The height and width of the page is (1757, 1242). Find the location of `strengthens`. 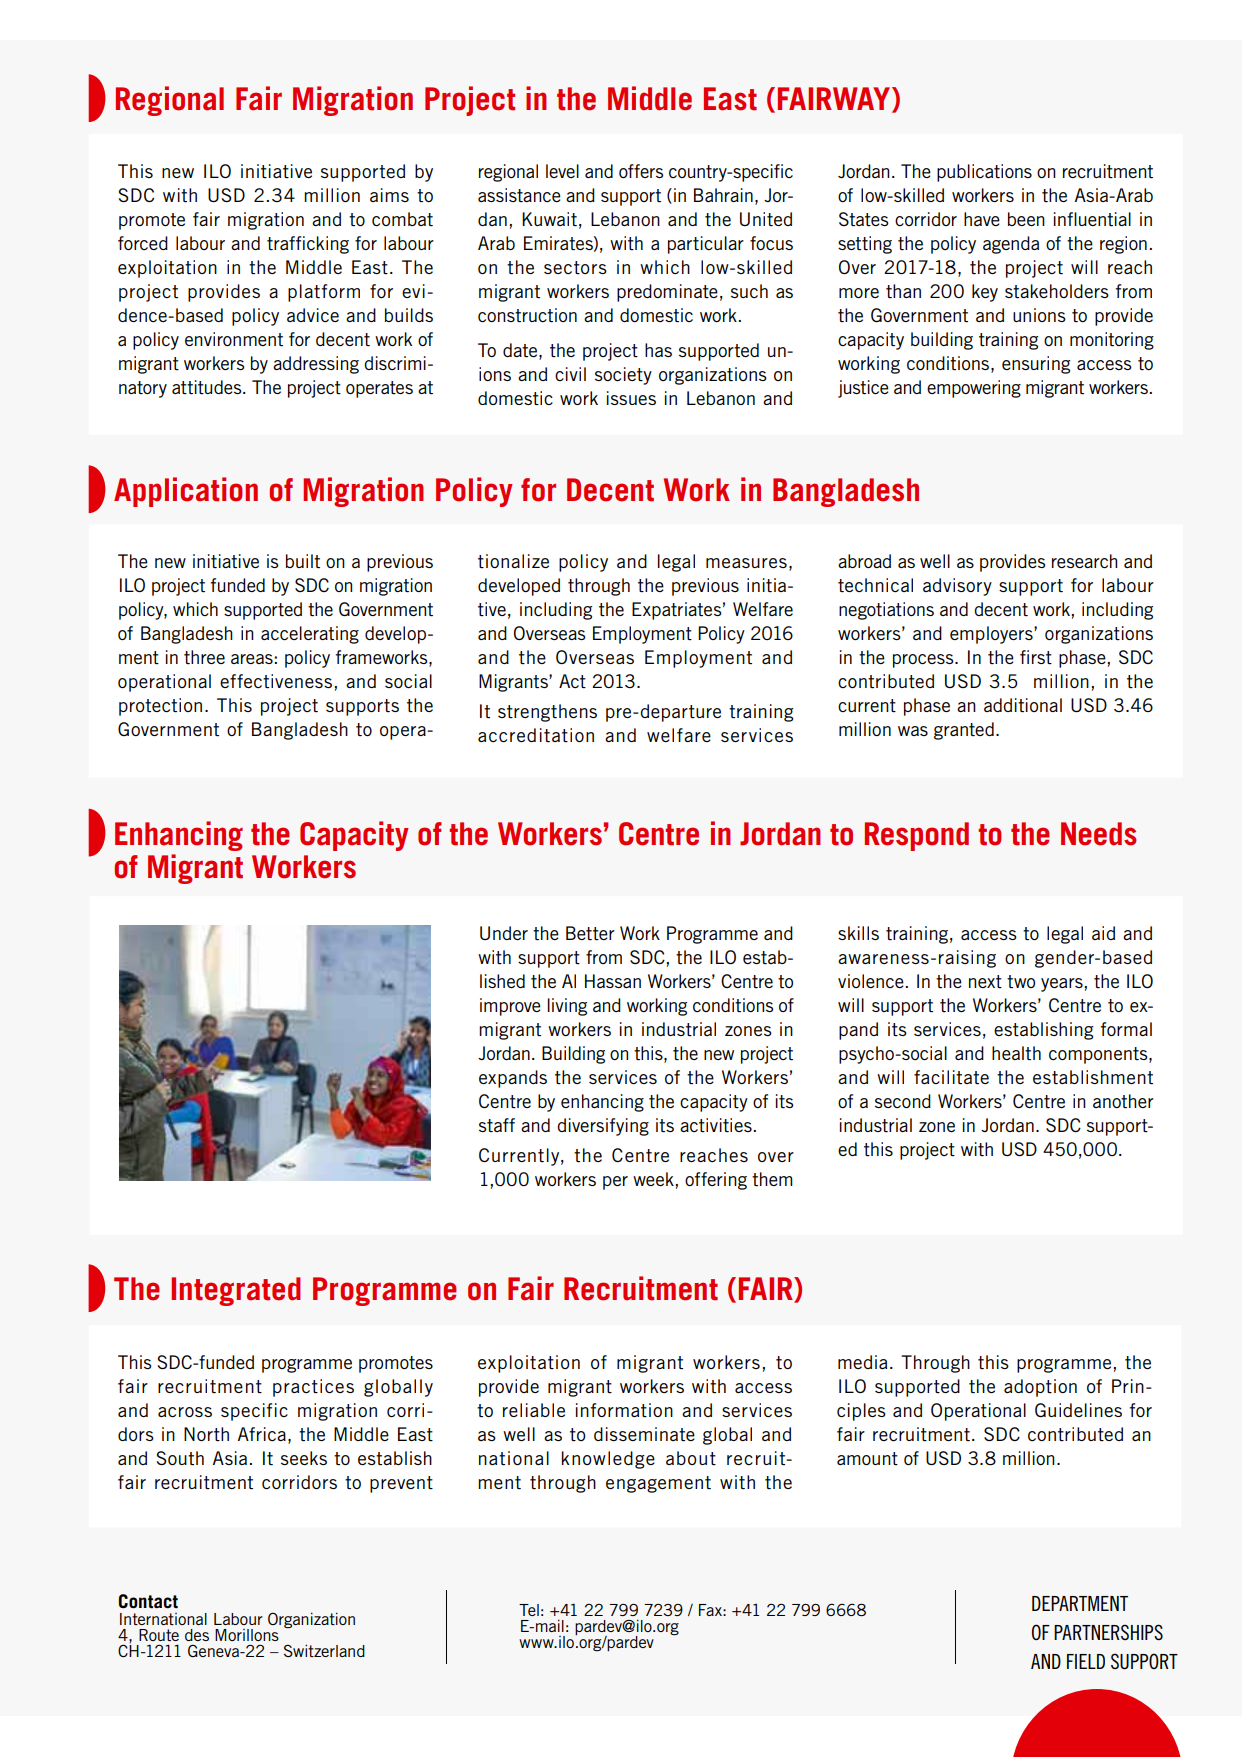

strengthens is located at coordinates (547, 713).
